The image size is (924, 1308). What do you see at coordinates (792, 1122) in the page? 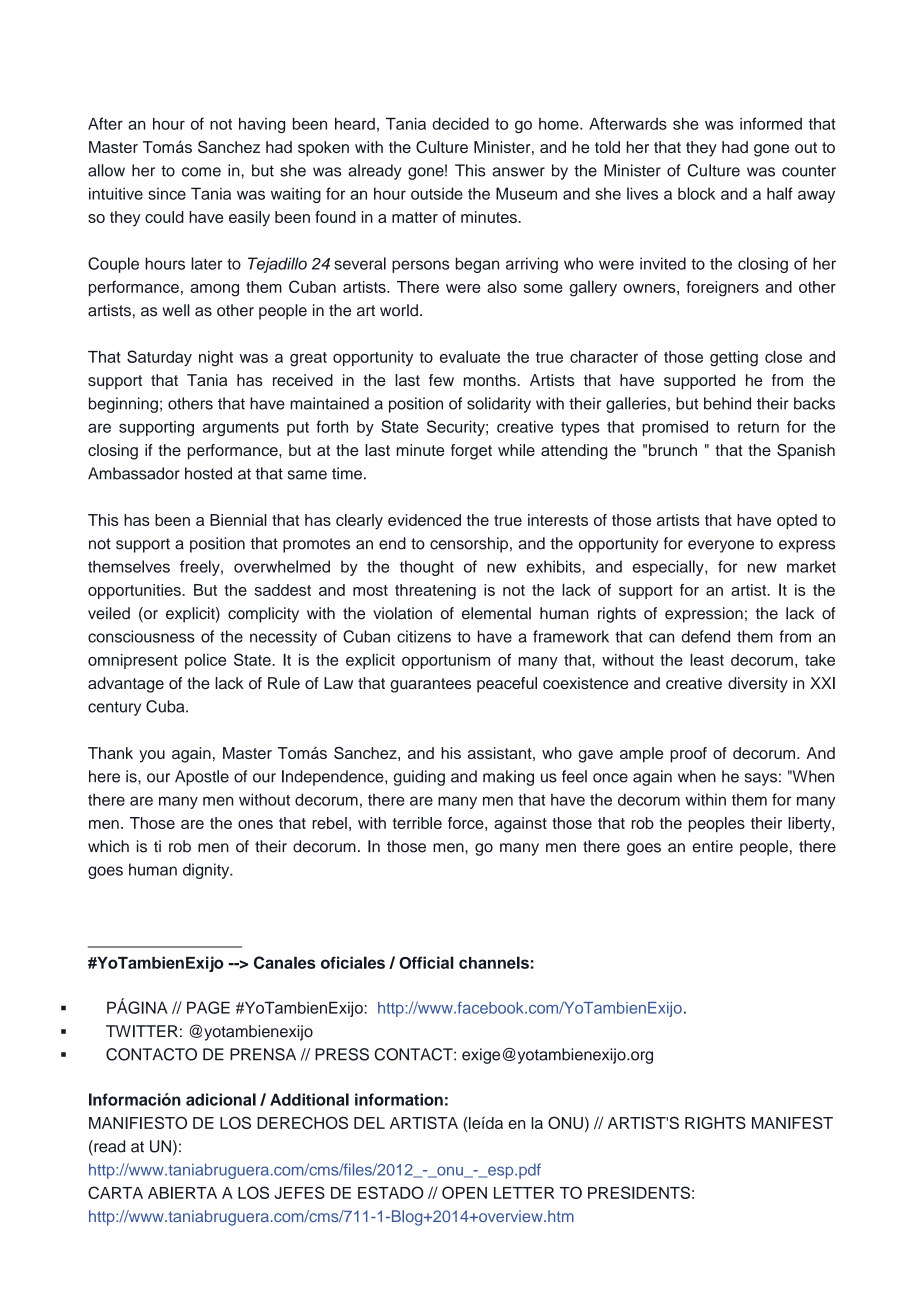
I see `MANIFEST` at bounding box center [792, 1122].
